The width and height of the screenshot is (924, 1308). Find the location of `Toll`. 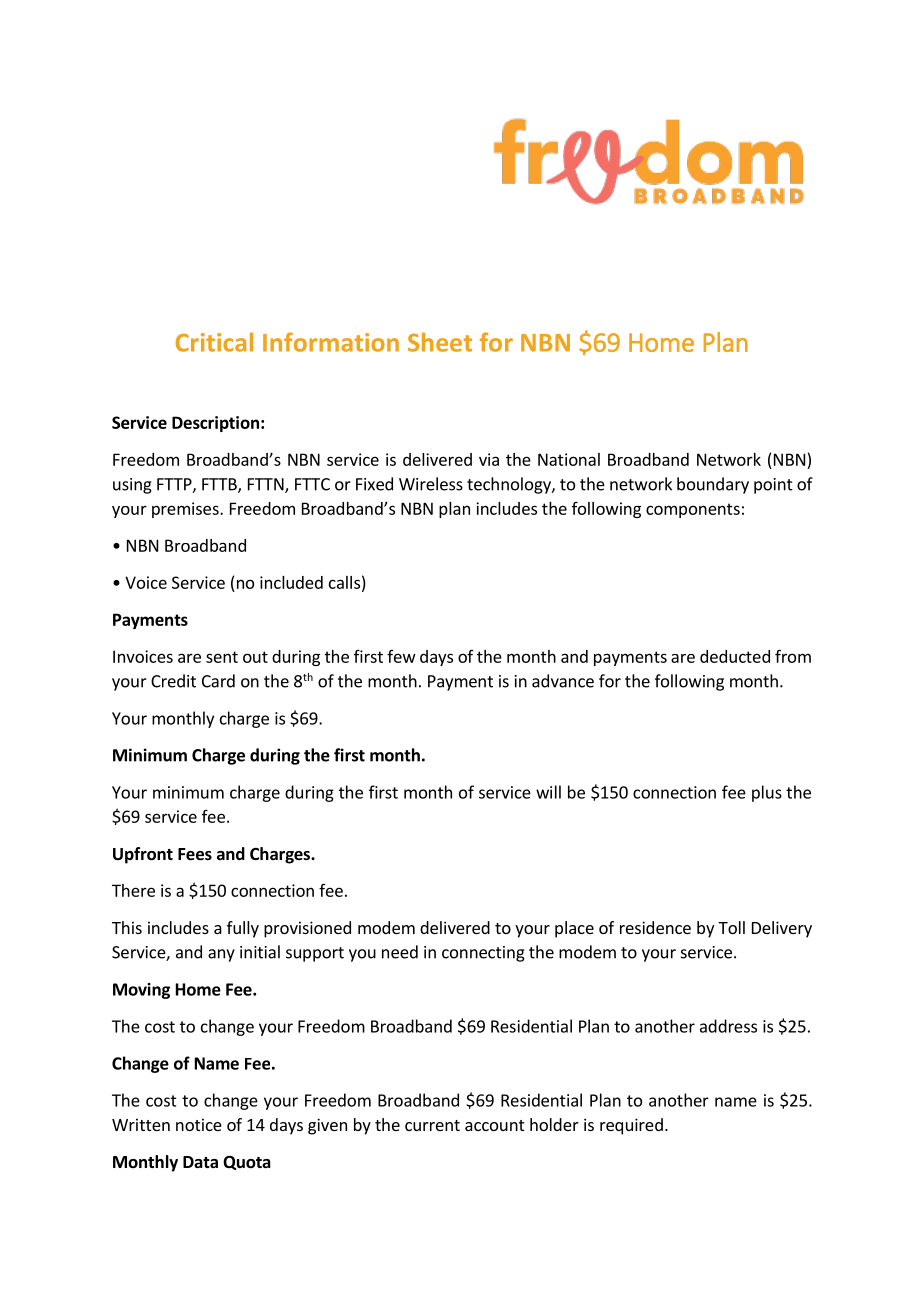

Toll is located at coordinates (731, 927).
